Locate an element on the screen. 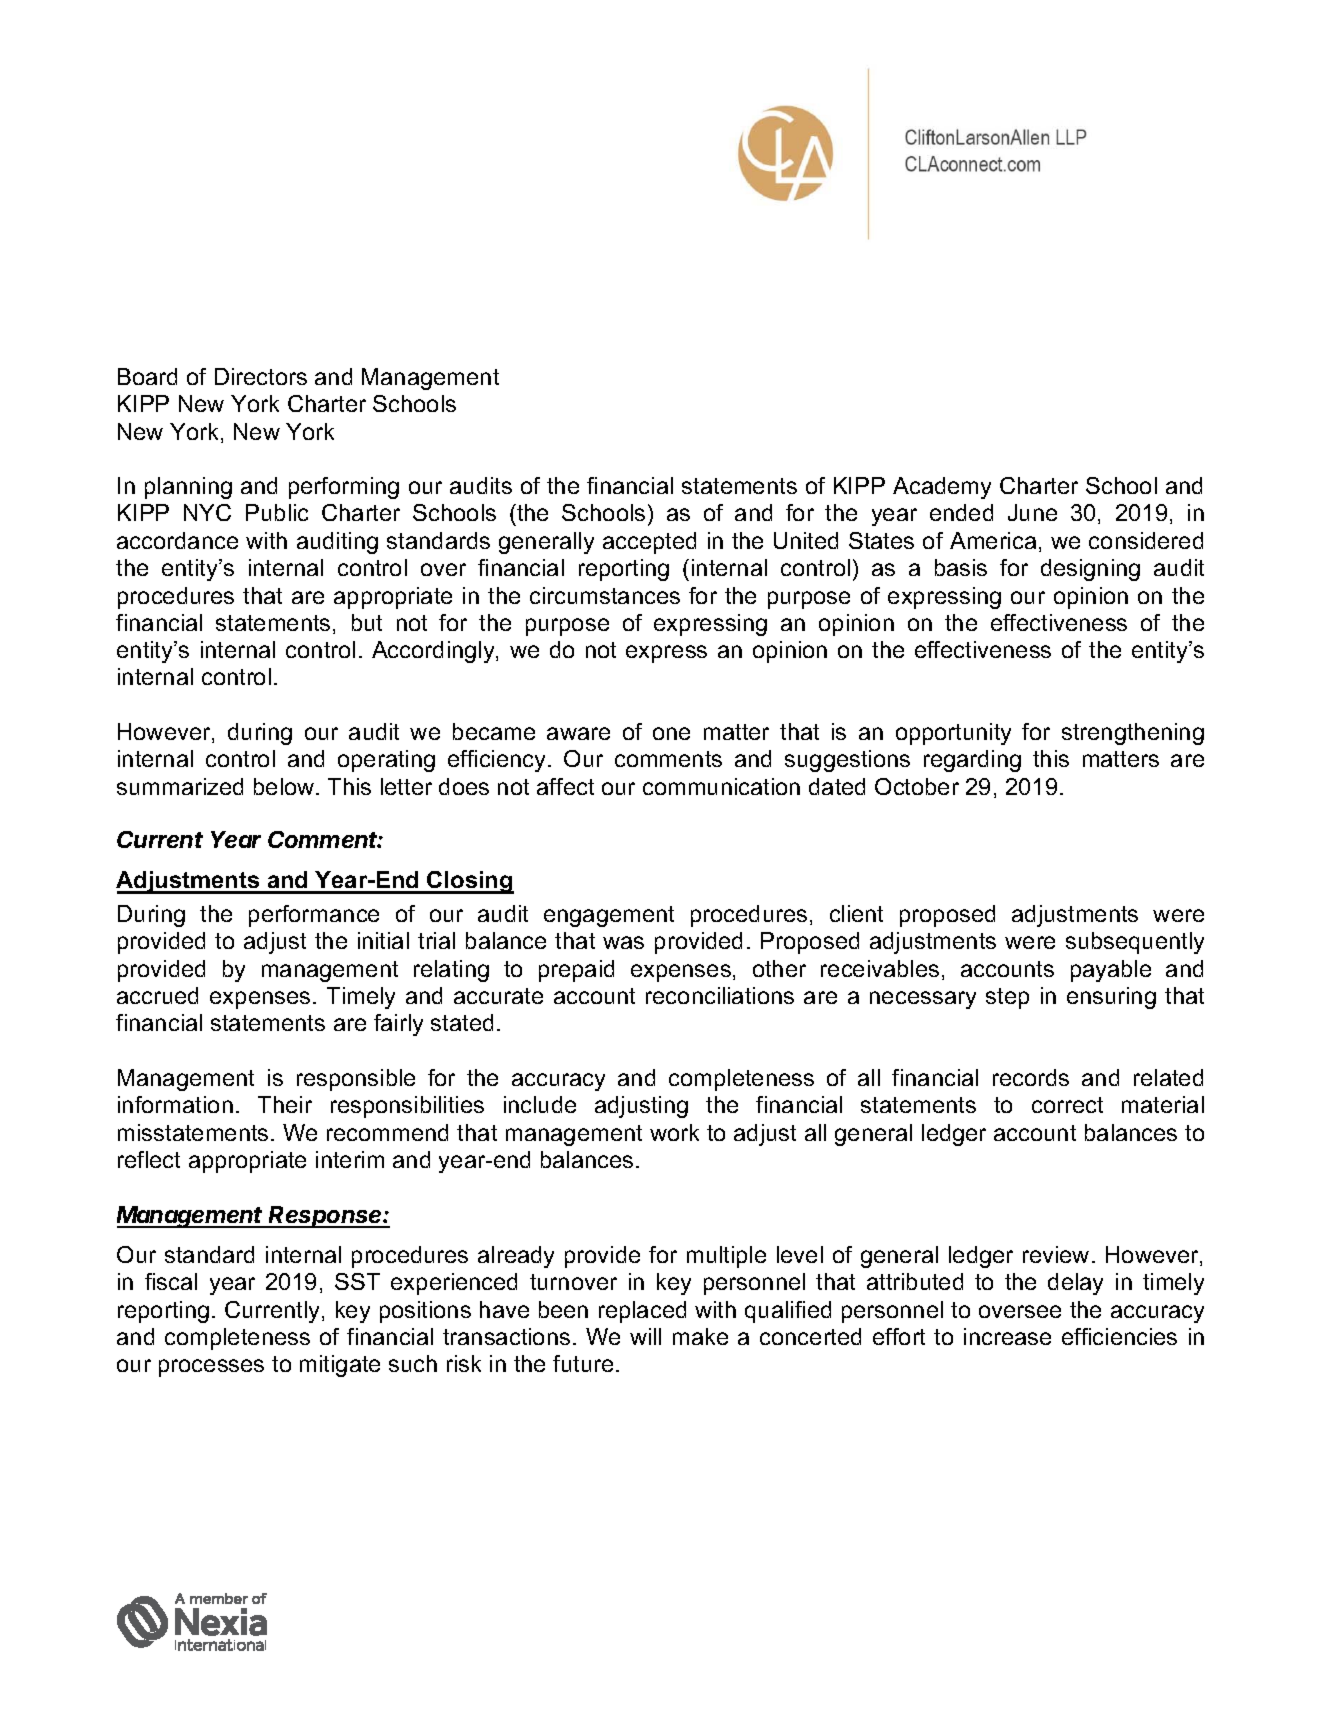 The image size is (1322, 1711). subsequently is located at coordinates (1135, 943).
